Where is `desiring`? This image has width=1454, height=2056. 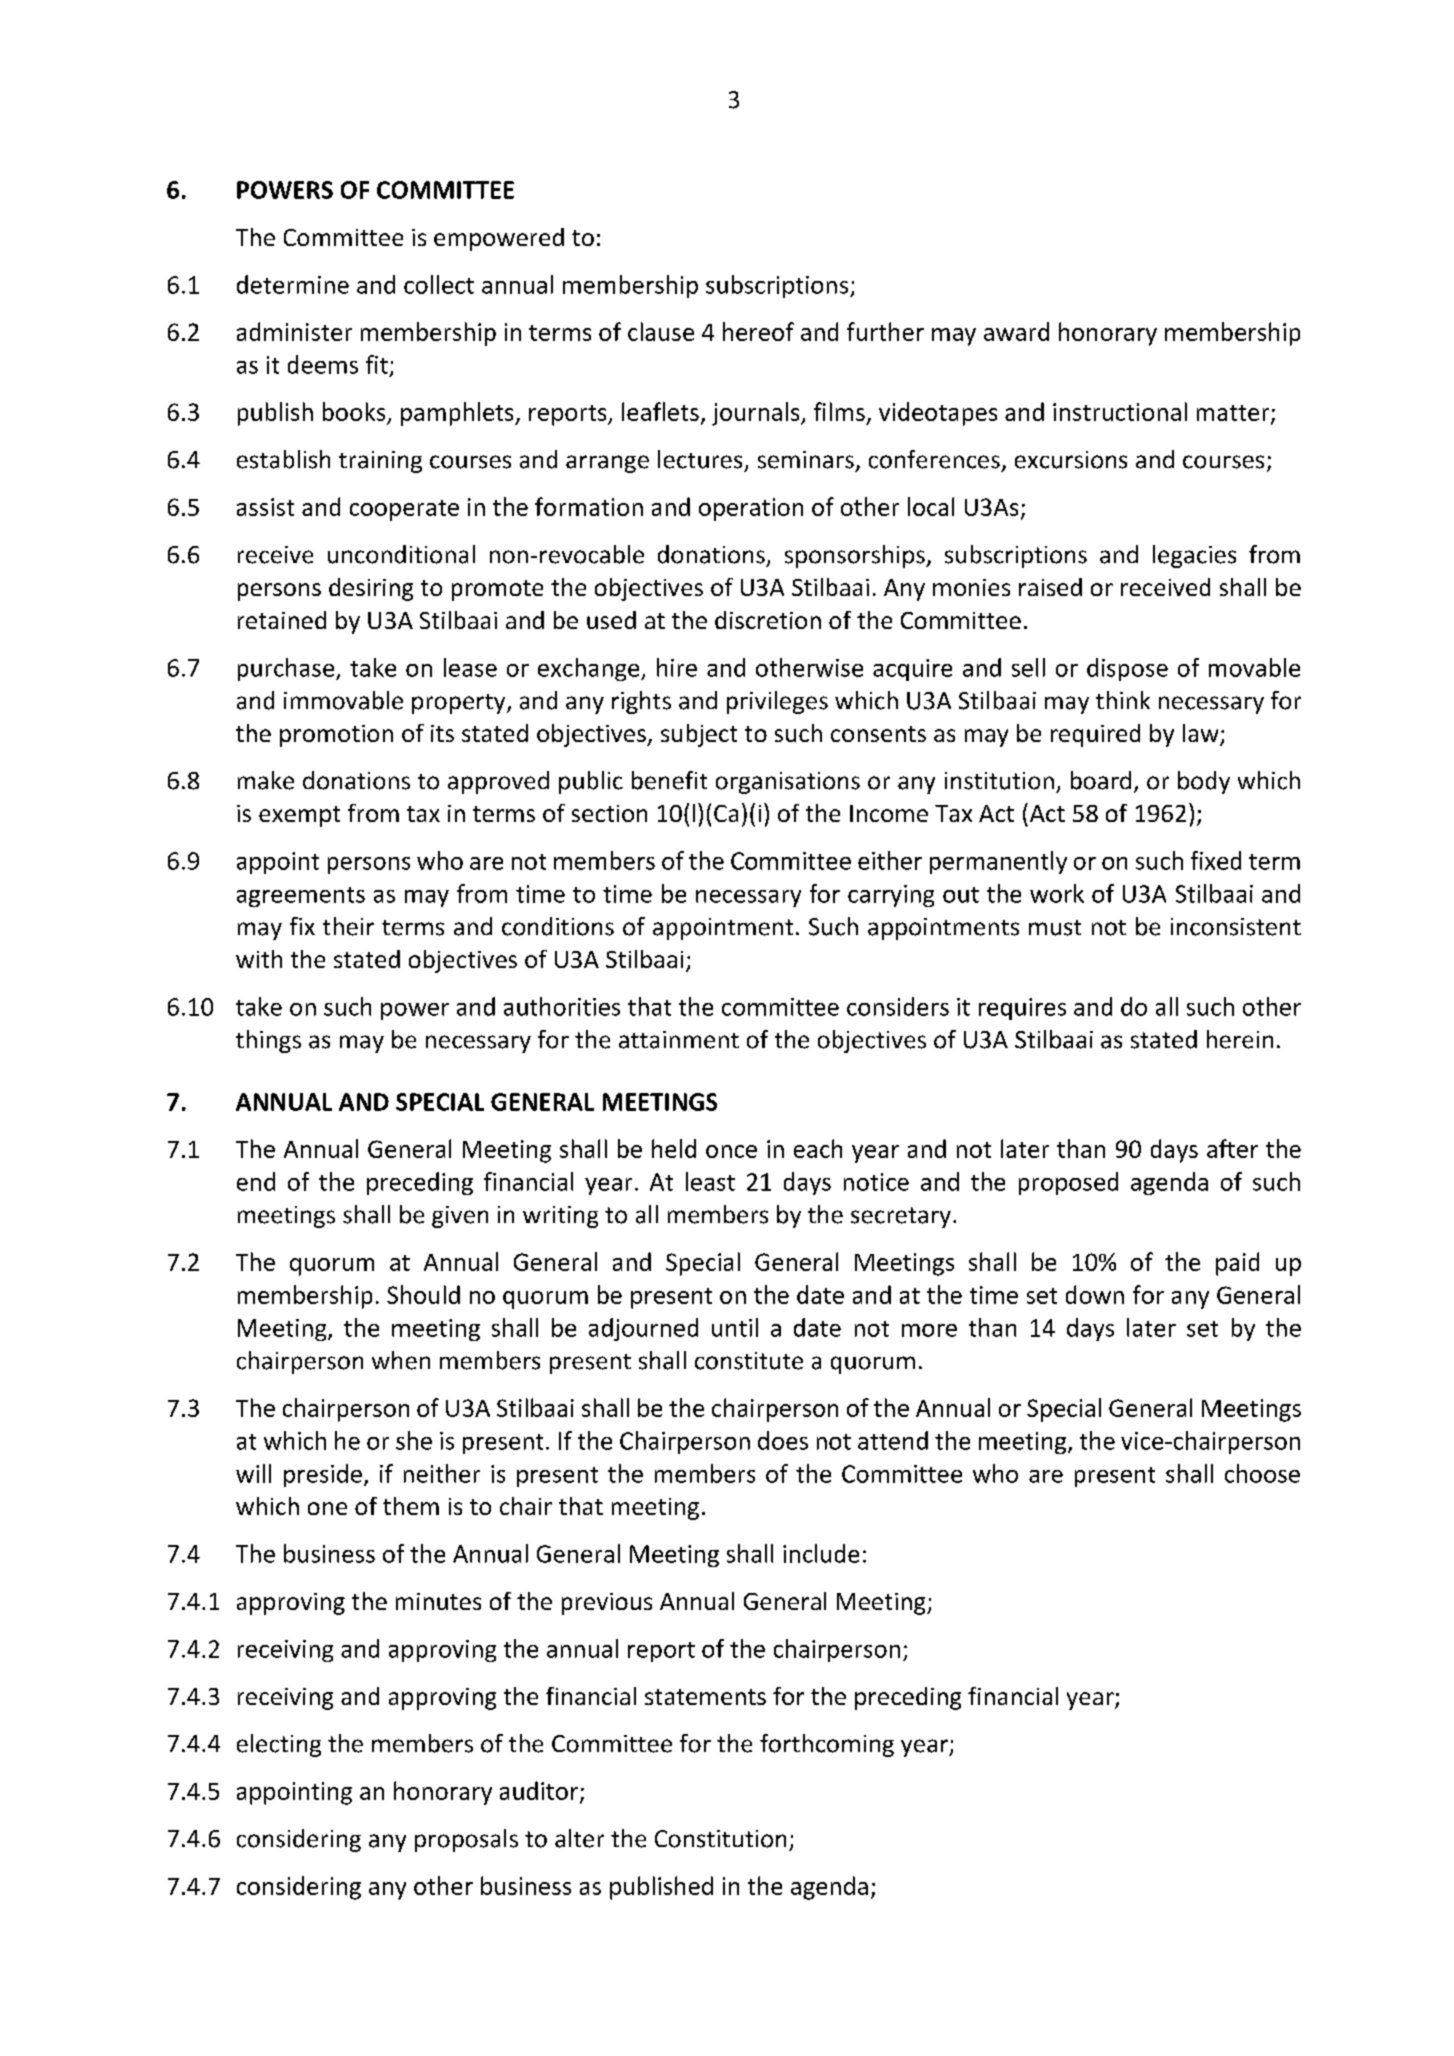
desiring is located at coordinates (371, 589).
